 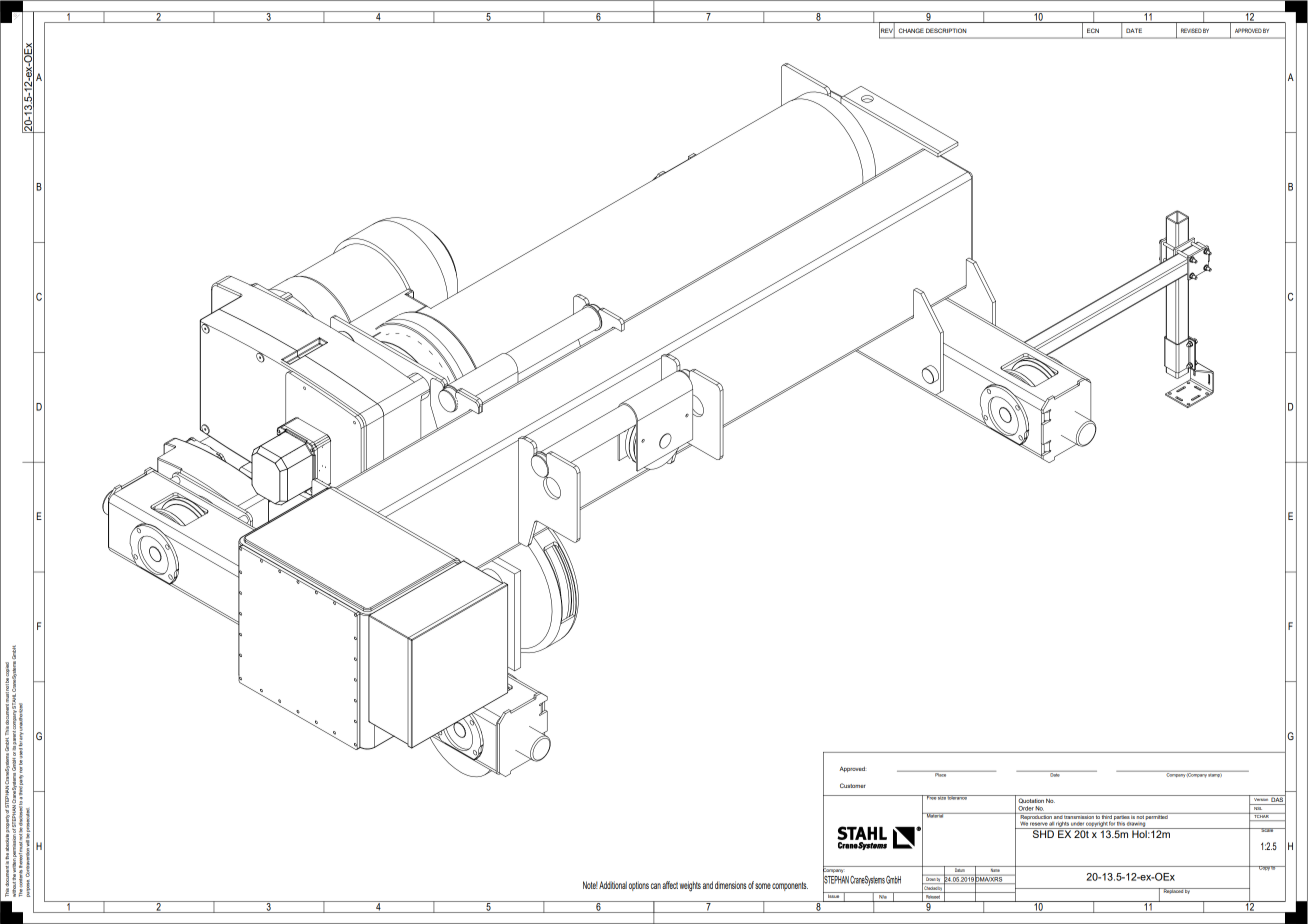 What do you see at coordinates (942, 797) in the document?
I see `size` at bounding box center [942, 797].
